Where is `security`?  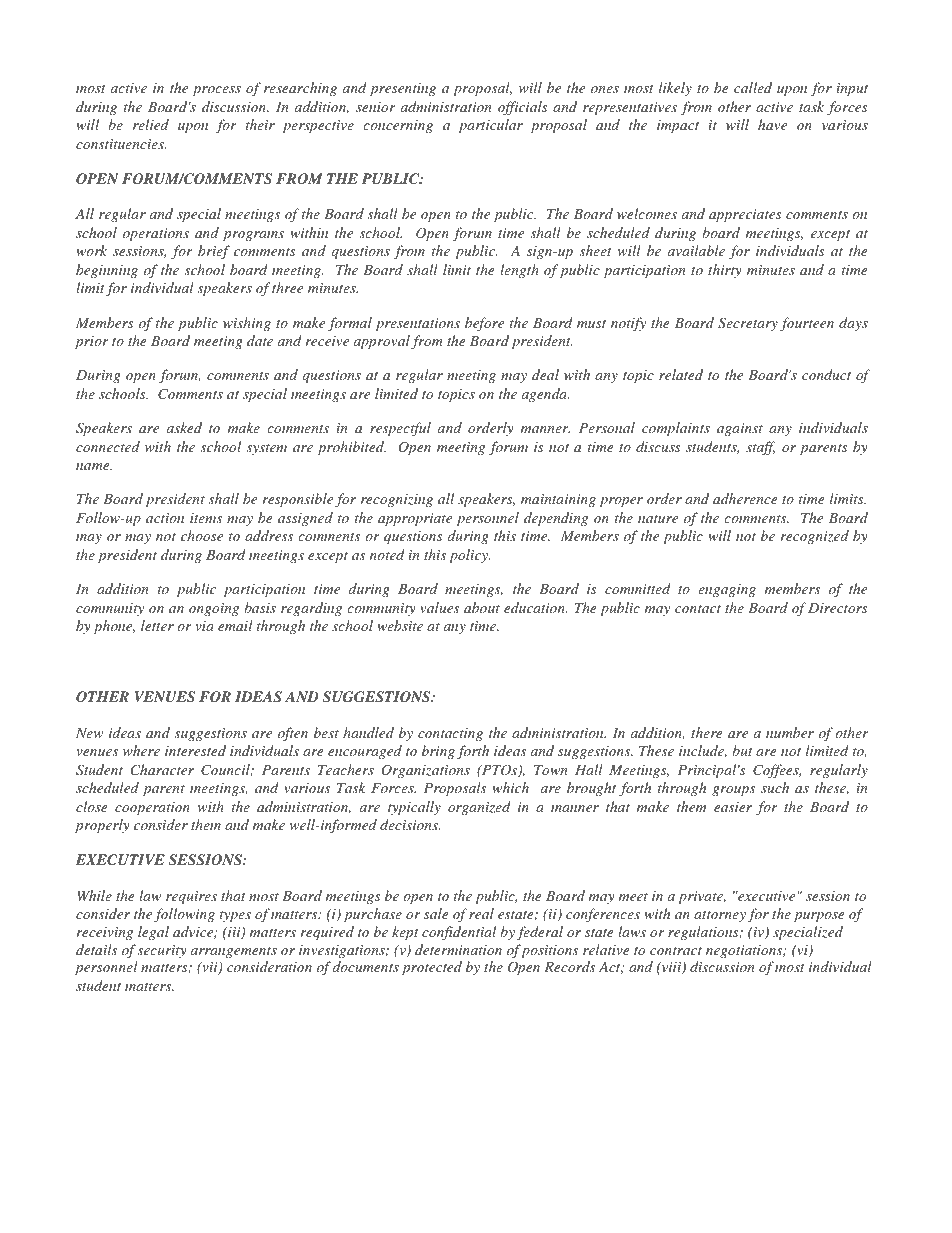
security is located at coordinates (162, 951).
